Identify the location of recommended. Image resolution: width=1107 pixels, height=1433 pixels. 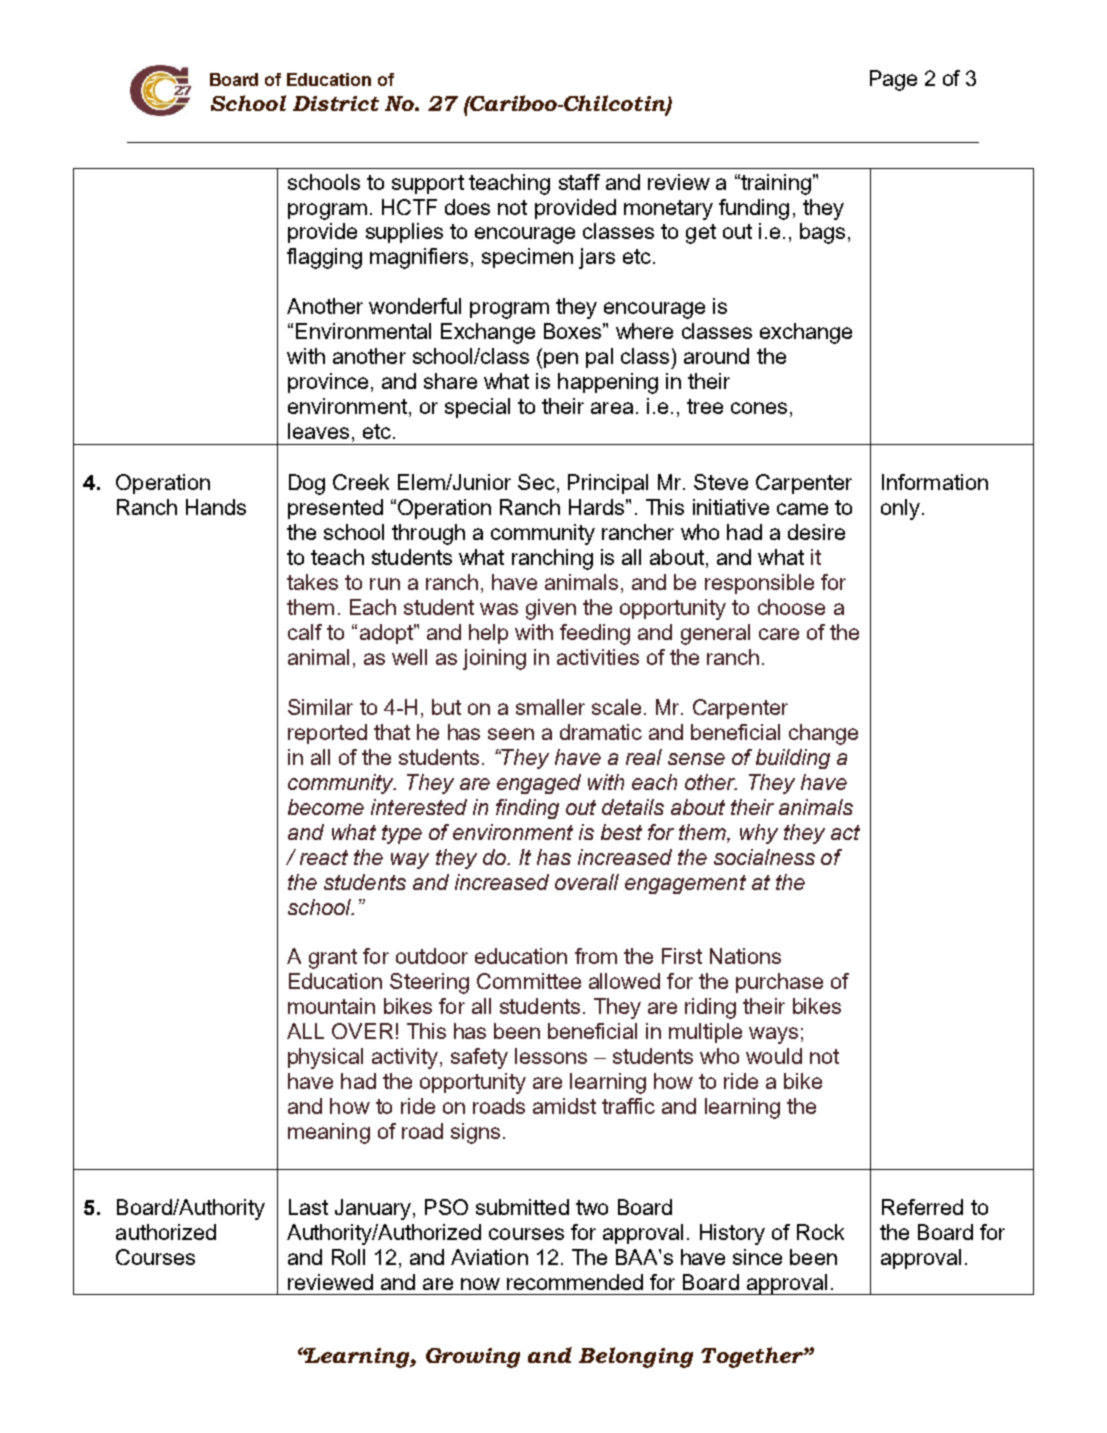
(575, 1282).
